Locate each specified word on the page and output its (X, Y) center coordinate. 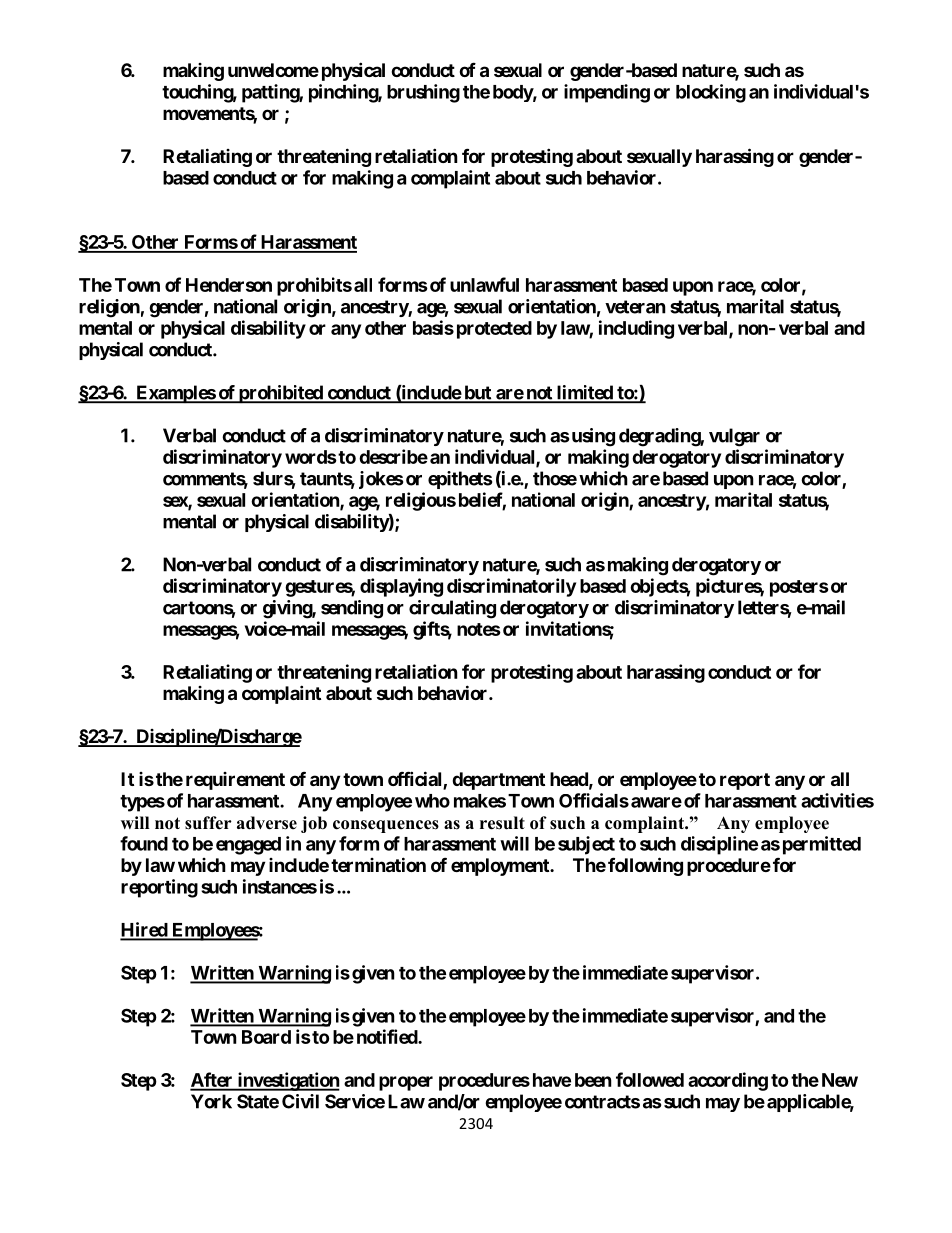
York (211, 1101)
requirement (235, 781)
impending (607, 93)
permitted (822, 845)
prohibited (280, 394)
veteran (635, 307)
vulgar (734, 437)
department (498, 781)
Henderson (229, 285)
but (477, 393)
